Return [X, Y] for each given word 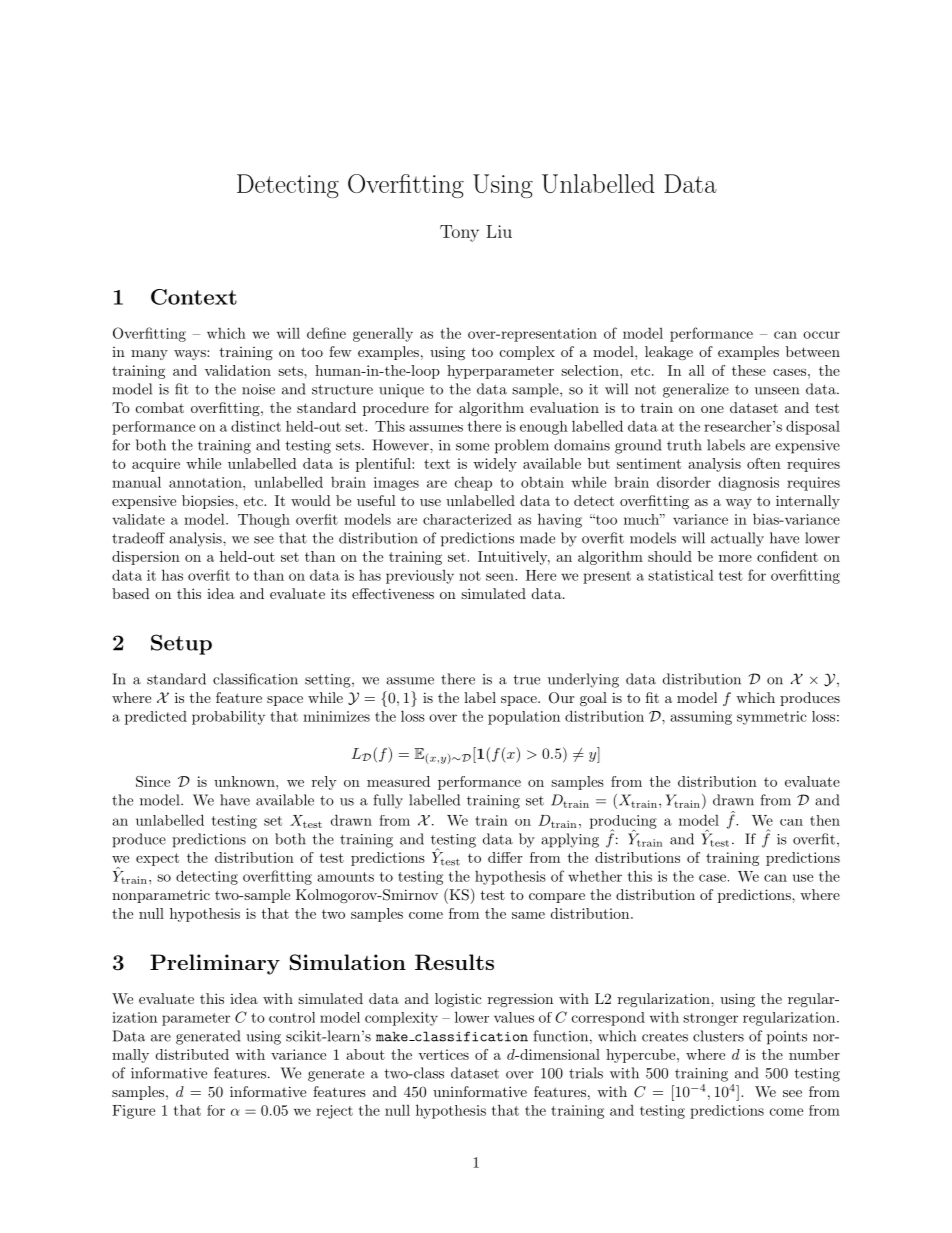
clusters [718, 1036]
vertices [443, 1054]
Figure [133, 1112]
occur [821, 335]
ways [191, 355]
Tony [459, 233]
